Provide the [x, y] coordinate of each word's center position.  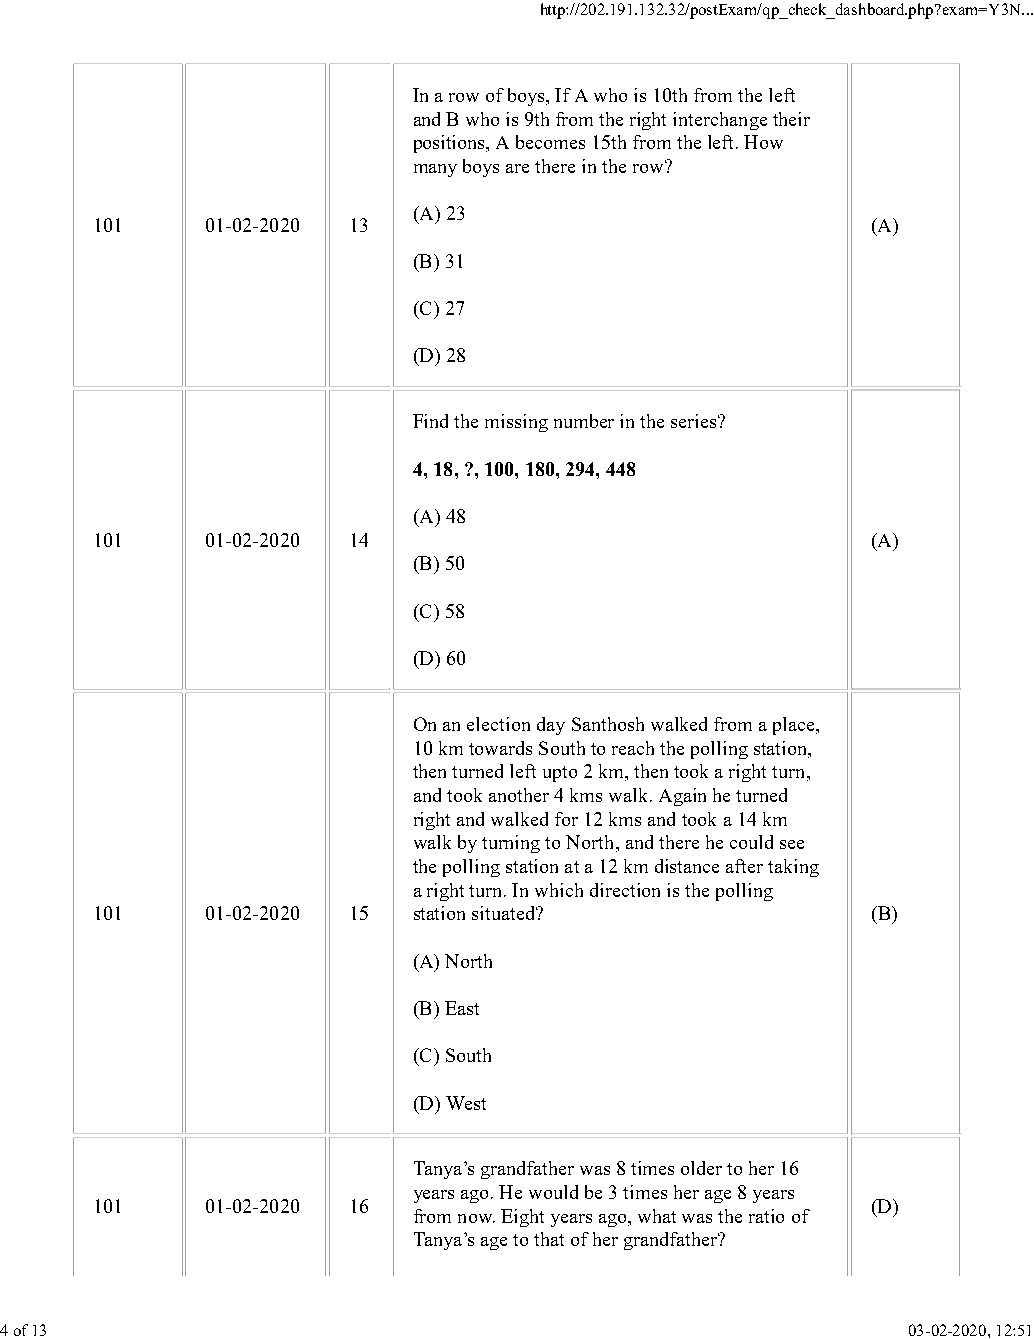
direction [625, 890]
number [584, 421]
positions [451, 144]
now [476, 1218]
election [498, 724]
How [763, 142]
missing [516, 423]
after [744, 866]
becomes [550, 142]
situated [505, 913]
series [695, 421]
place [795, 726]
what [657, 1216]
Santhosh [608, 724]
